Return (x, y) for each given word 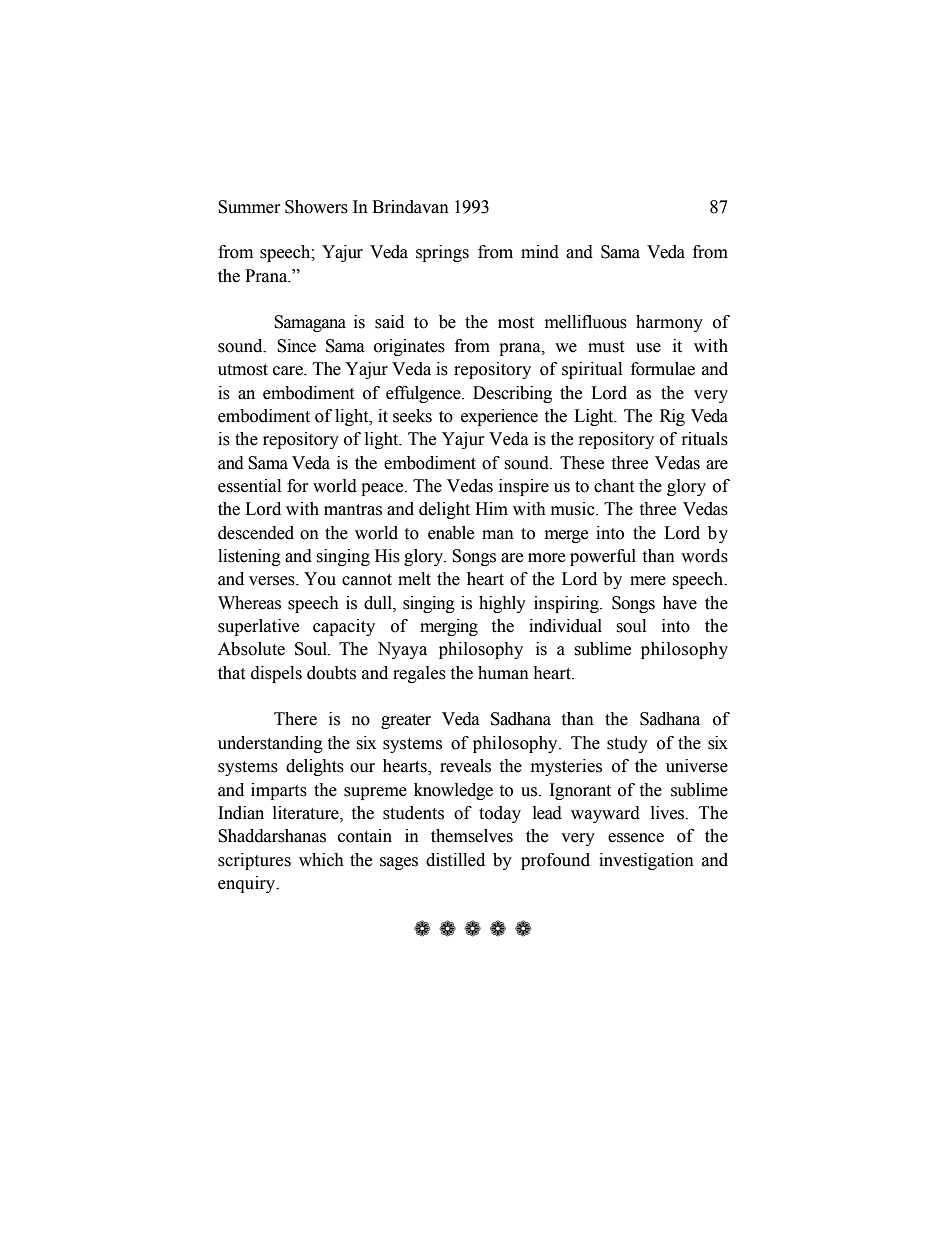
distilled (455, 860)
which (321, 860)
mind (540, 252)
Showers (316, 207)
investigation (646, 861)
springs (442, 253)
